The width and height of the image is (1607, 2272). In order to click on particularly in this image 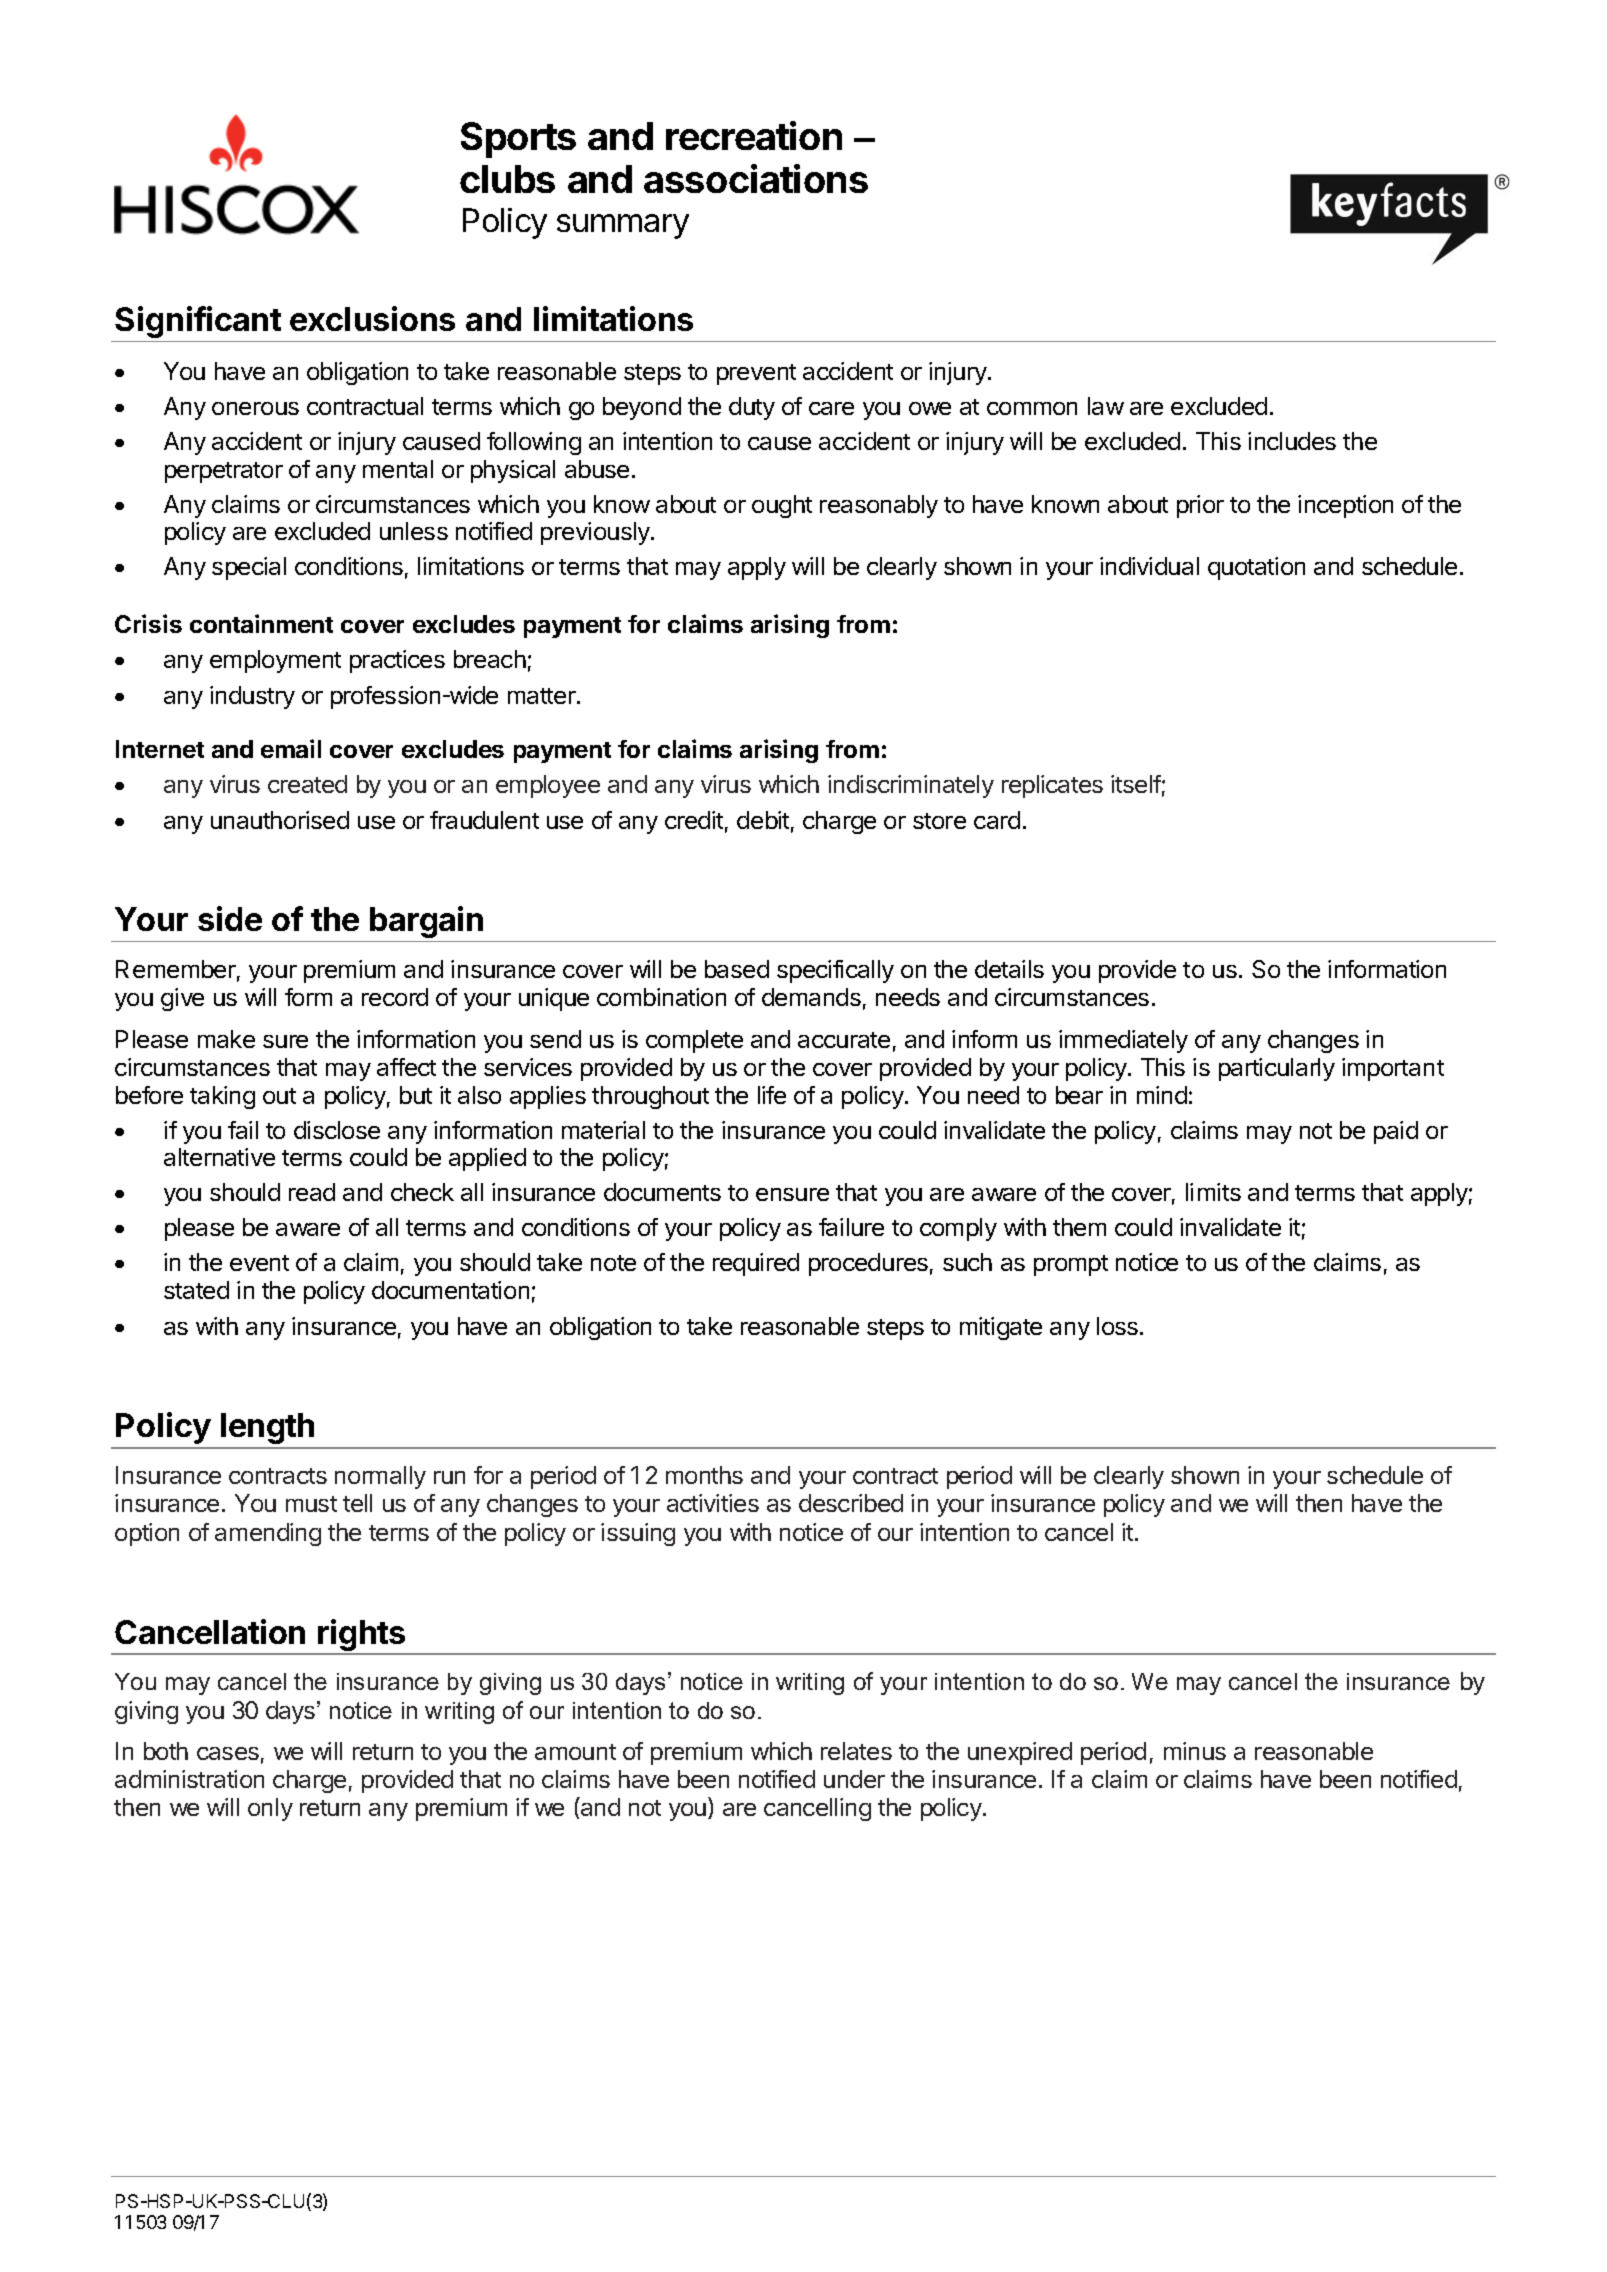, I will do `click(1277, 1069)`.
